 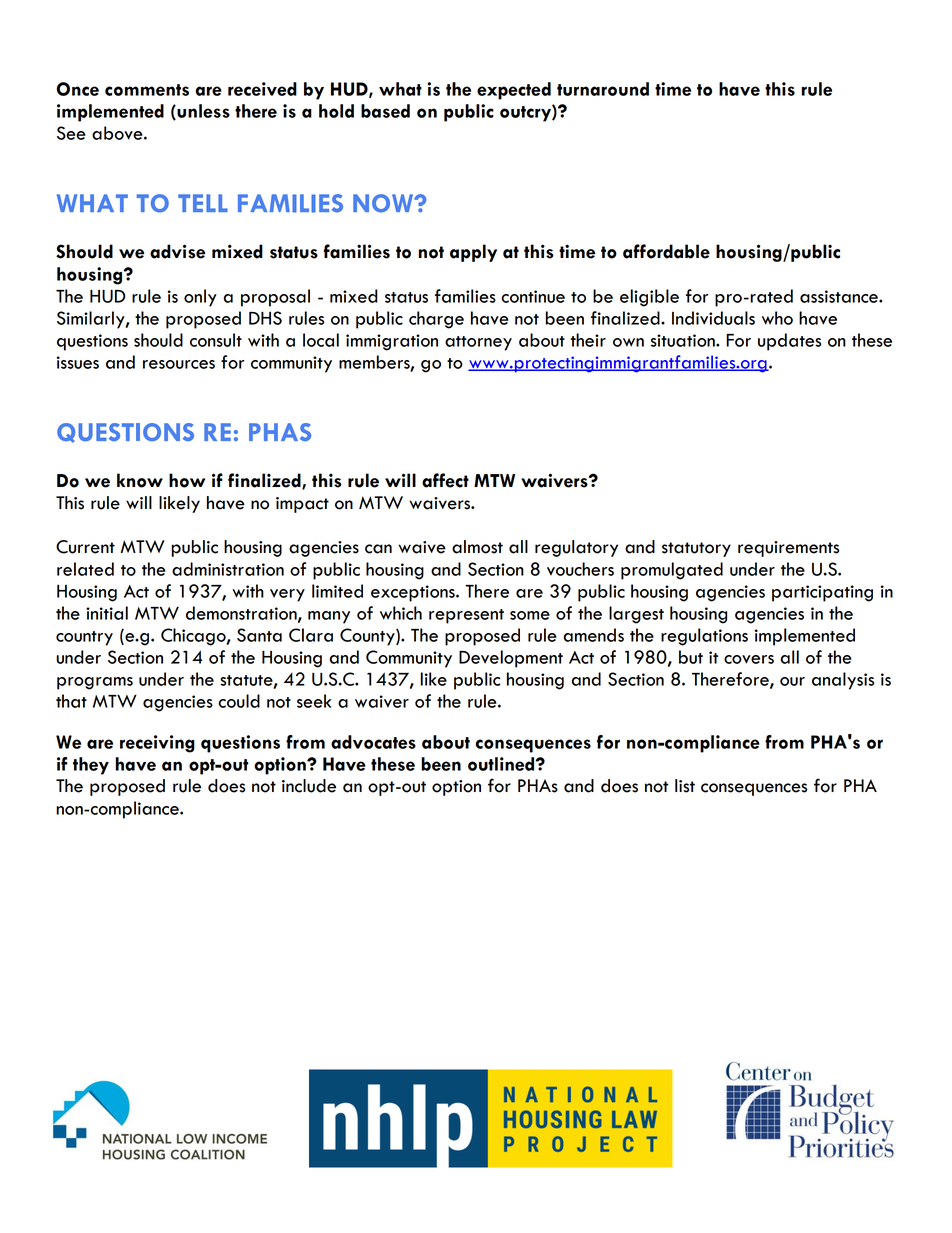 I want to click on updates, so click(x=789, y=342).
